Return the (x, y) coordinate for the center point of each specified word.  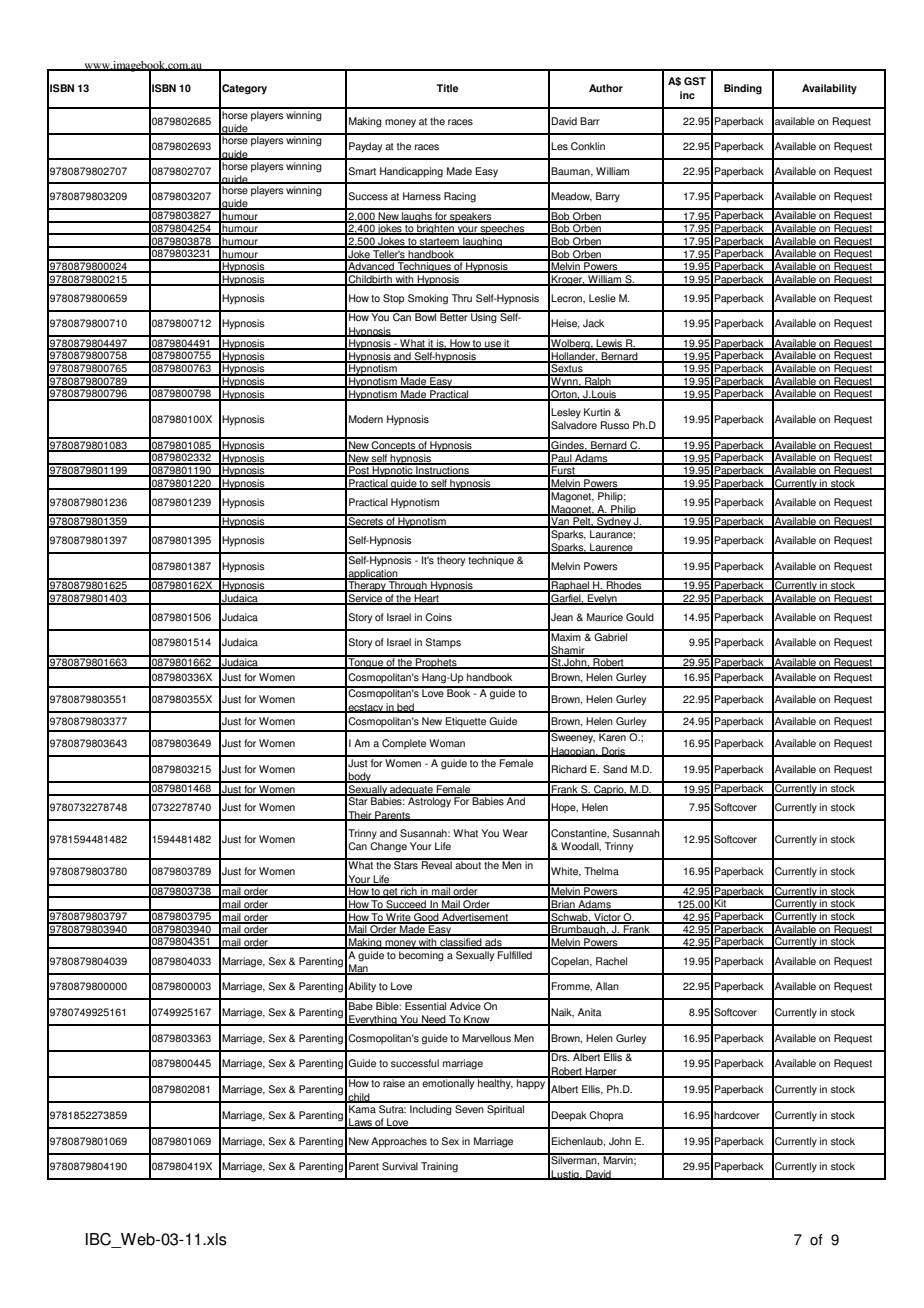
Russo (615, 425)
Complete (404, 744)
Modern (366, 419)
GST (695, 81)
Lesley (566, 413)
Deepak (569, 1116)
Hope (564, 808)
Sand (615, 769)
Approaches (399, 1142)
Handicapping (411, 172)
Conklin (588, 146)
